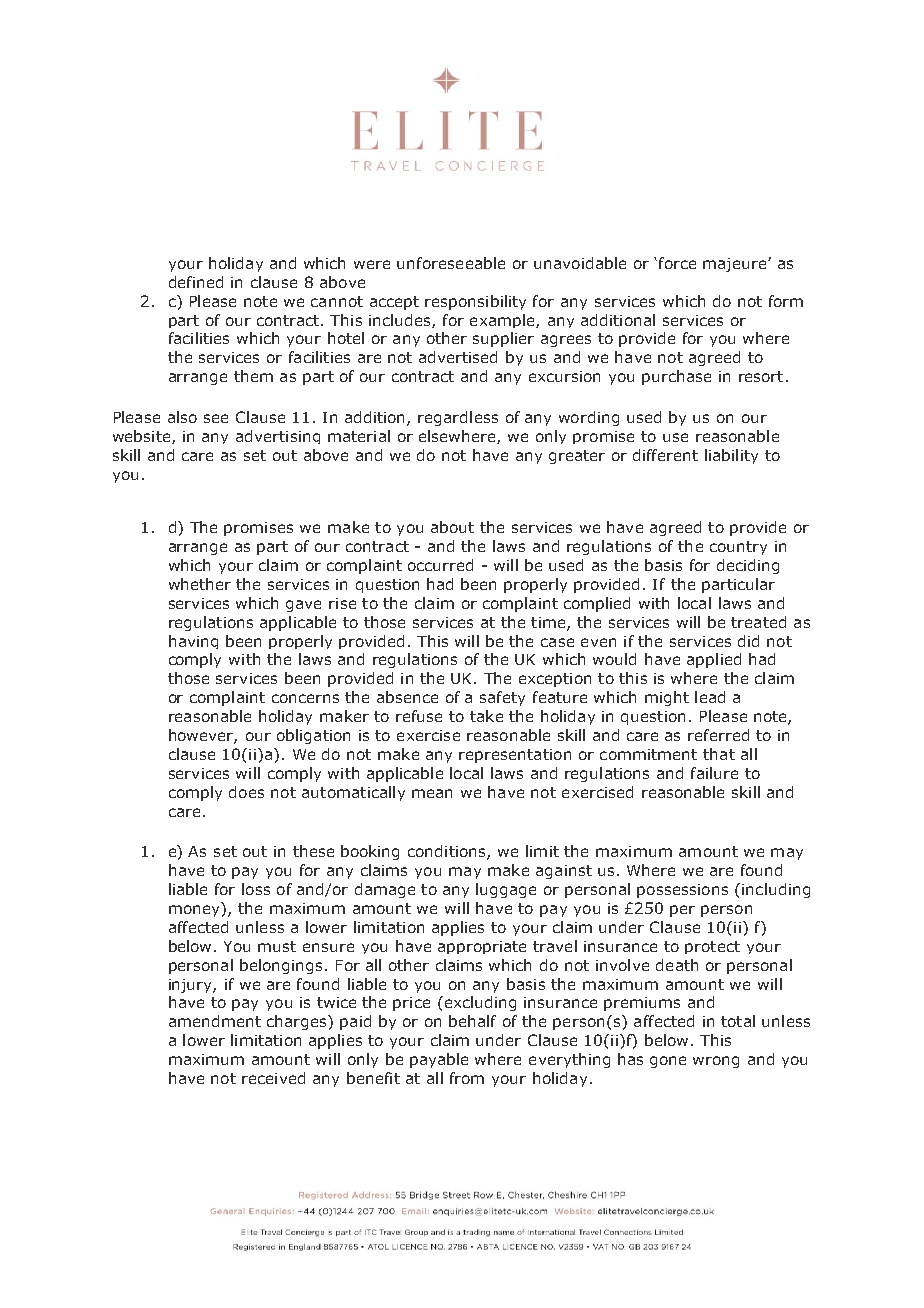  I want to click on liability, so click(731, 456).
